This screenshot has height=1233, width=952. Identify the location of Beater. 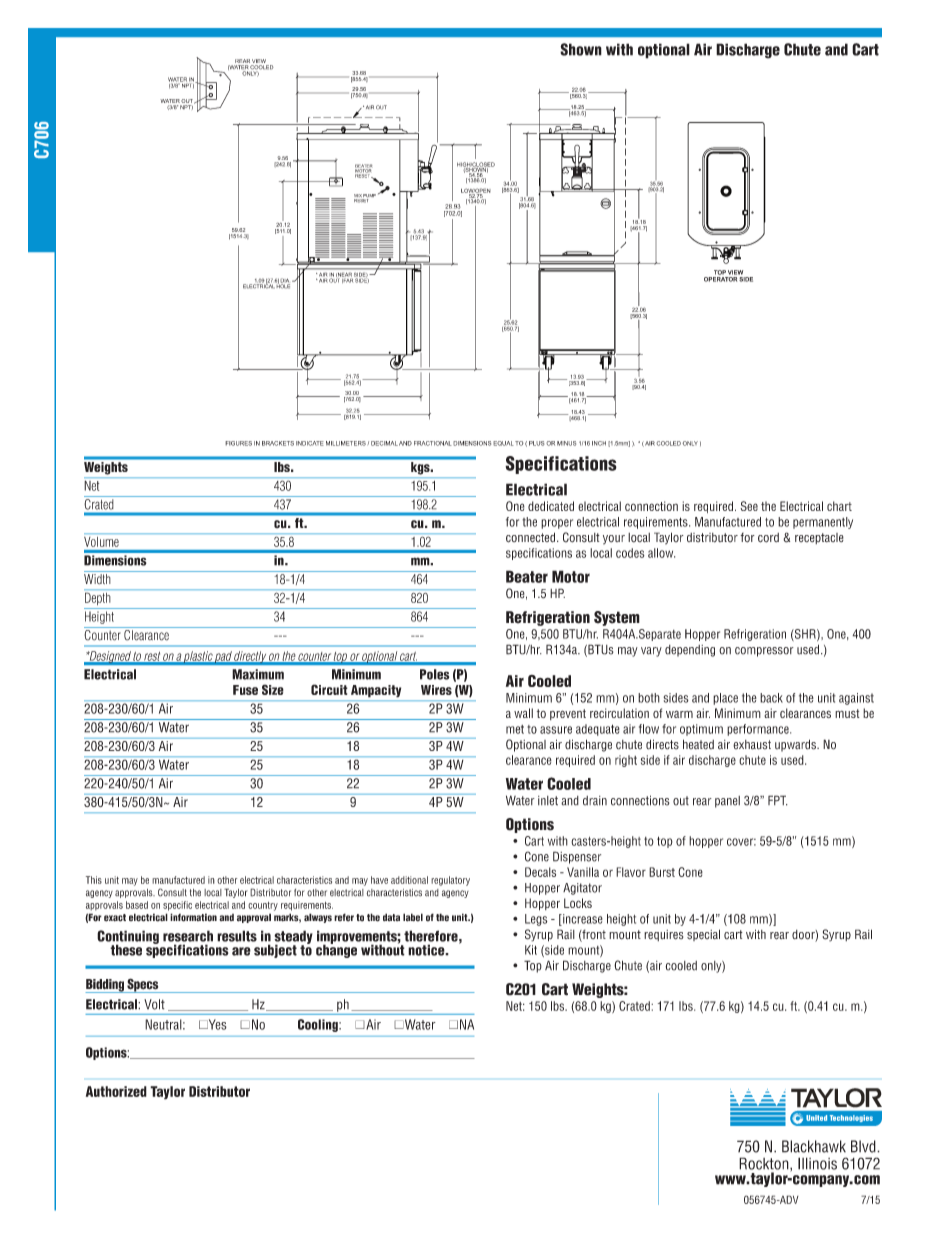
(527, 576).
